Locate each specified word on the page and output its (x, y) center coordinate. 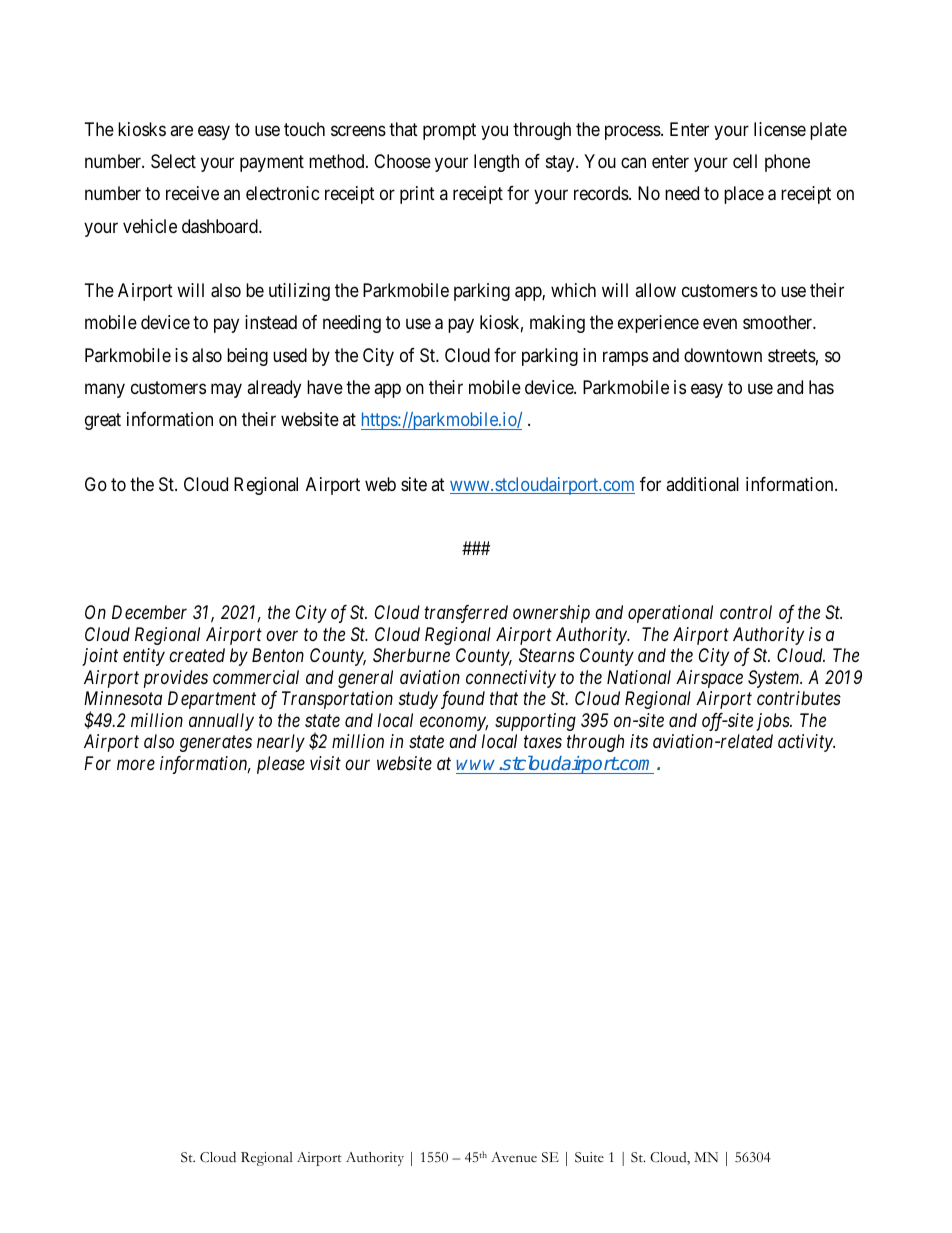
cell (745, 161)
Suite (589, 1157)
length (496, 163)
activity (806, 743)
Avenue (514, 1157)
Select (173, 161)
